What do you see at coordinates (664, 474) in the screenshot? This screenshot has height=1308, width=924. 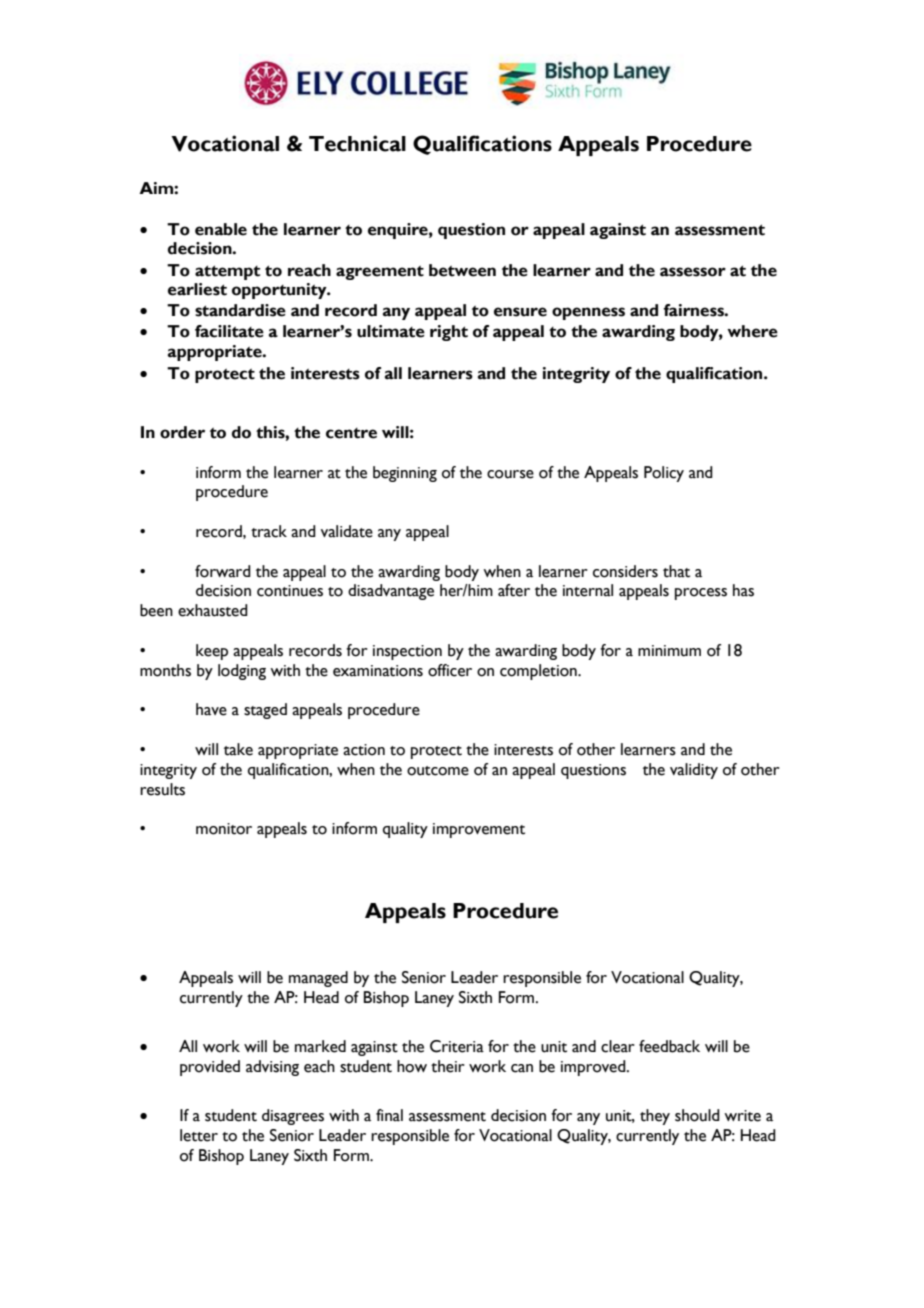 I see `Policy` at bounding box center [664, 474].
